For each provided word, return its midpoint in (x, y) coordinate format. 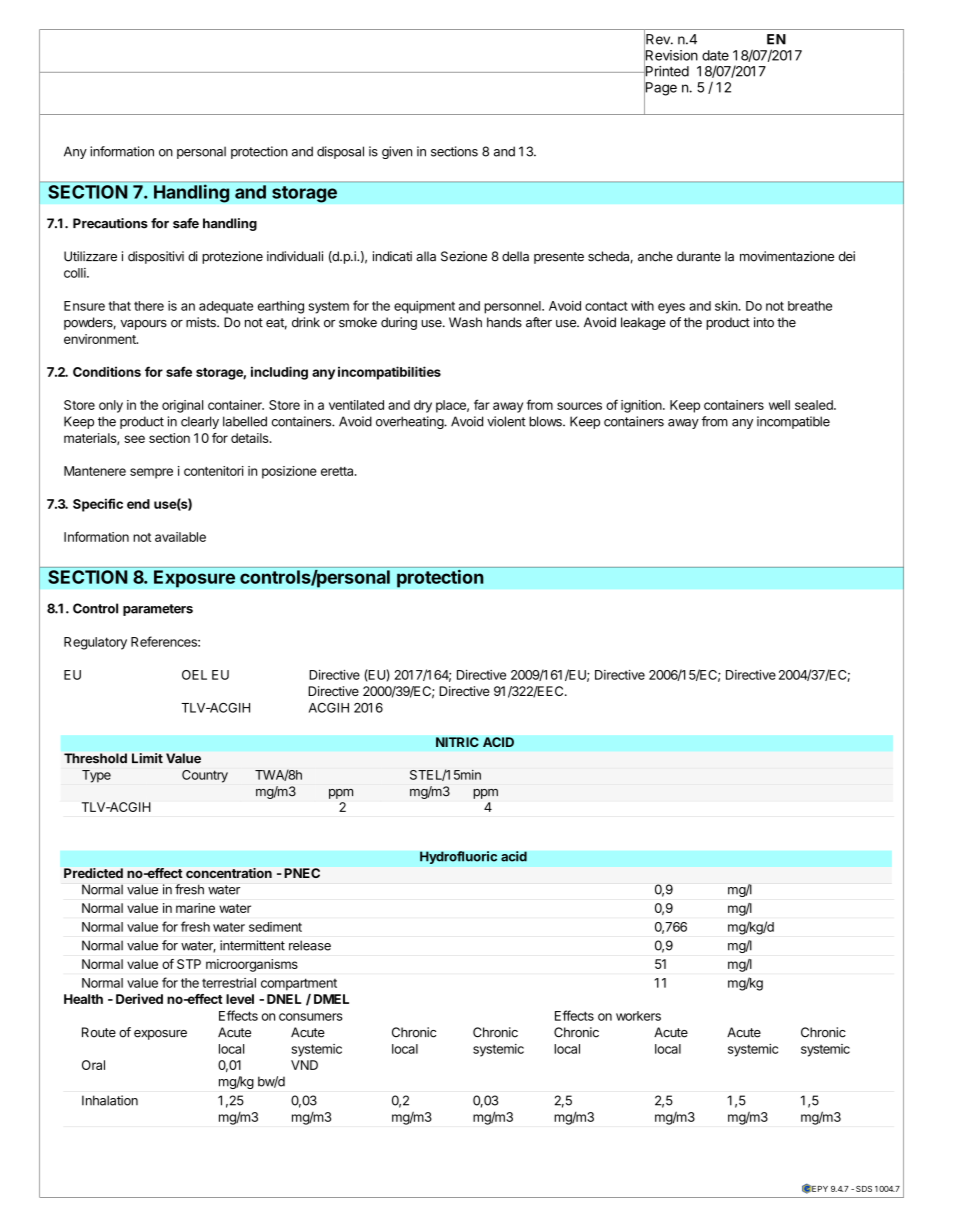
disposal (340, 152)
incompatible (793, 422)
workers (638, 1016)
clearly (200, 422)
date (715, 55)
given (397, 152)
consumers (311, 1017)
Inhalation (110, 1100)
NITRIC (457, 742)
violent (506, 421)
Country (205, 776)
